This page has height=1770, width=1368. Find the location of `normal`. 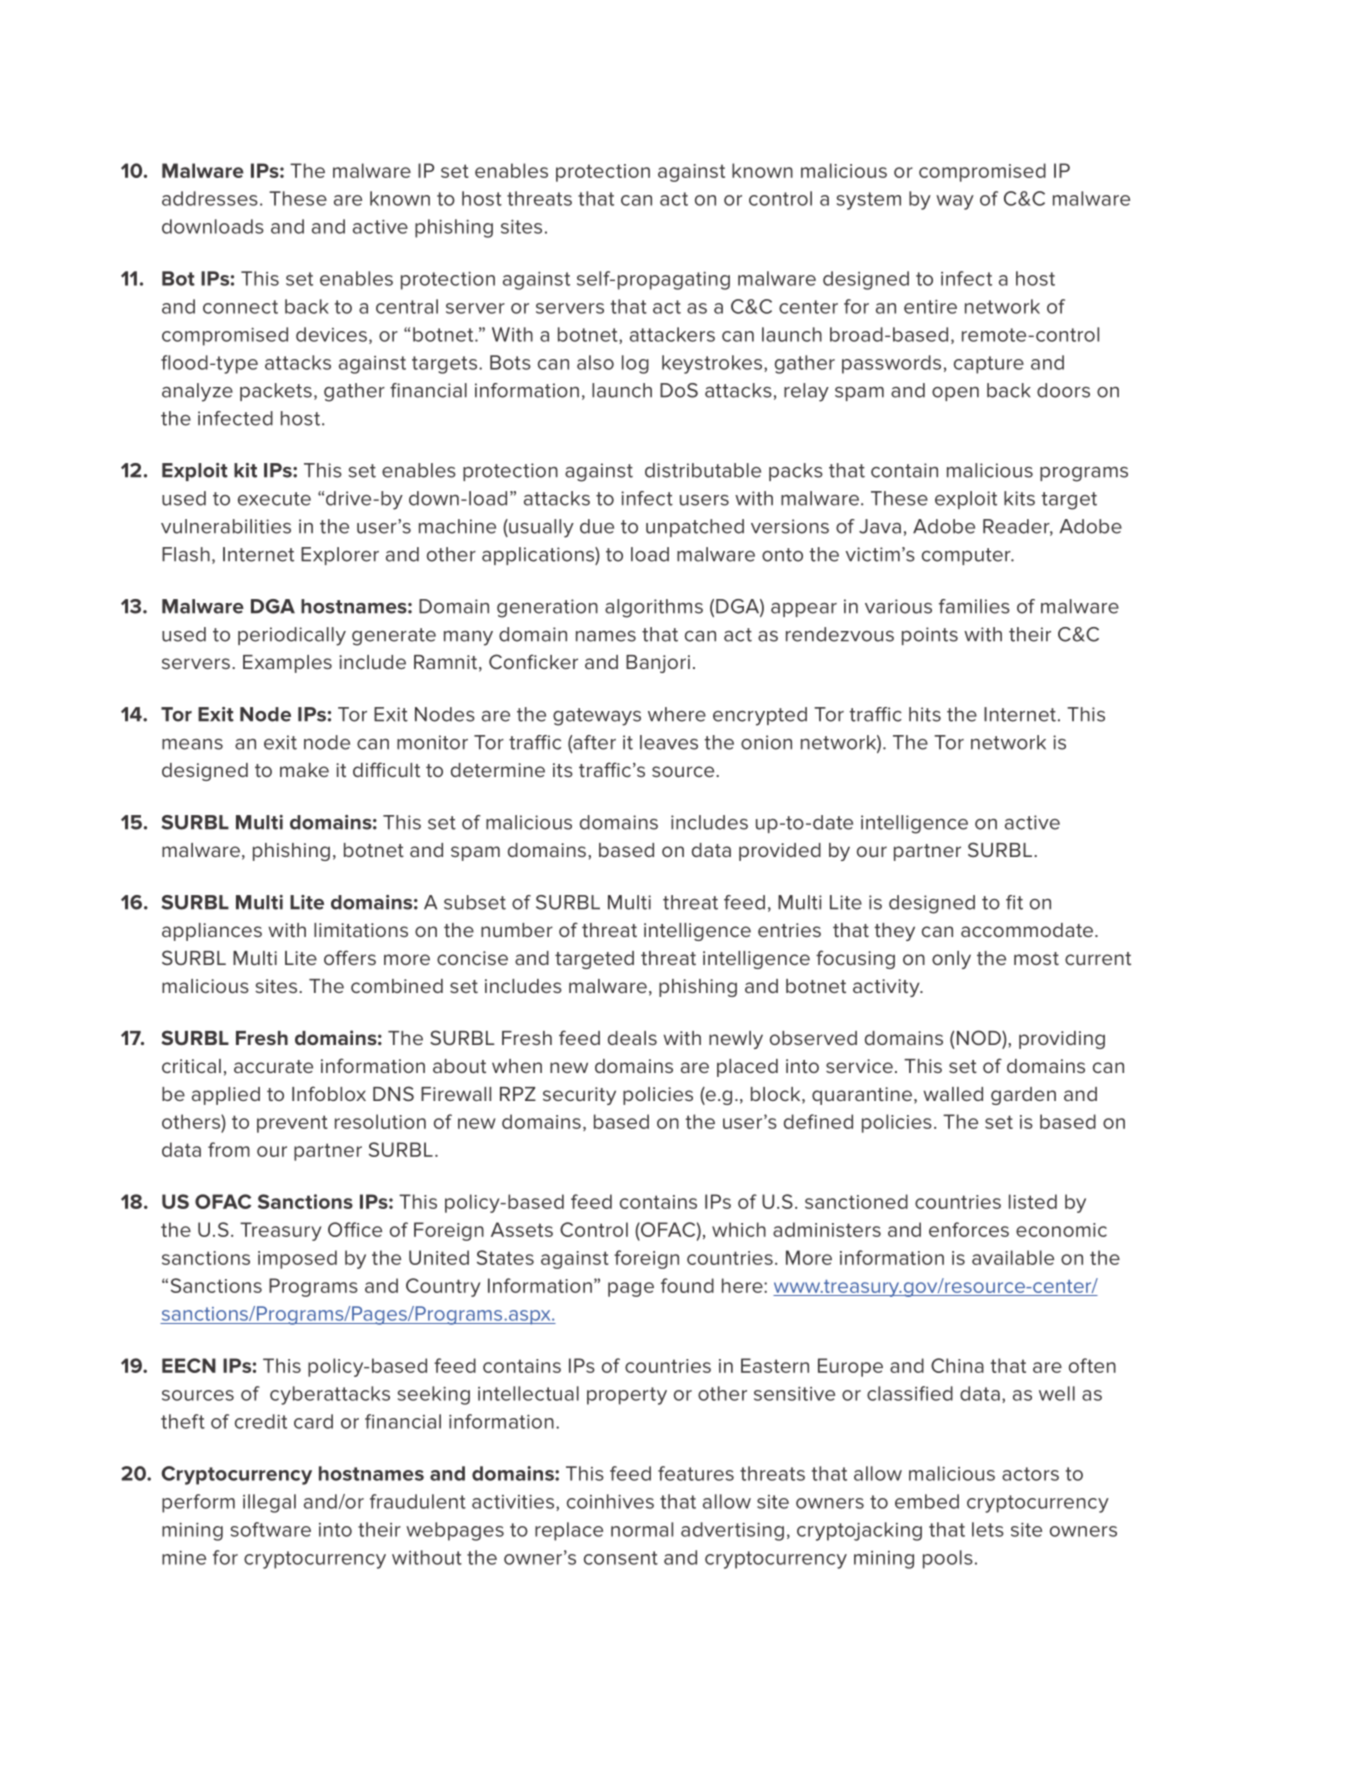

normal is located at coordinates (642, 1529).
